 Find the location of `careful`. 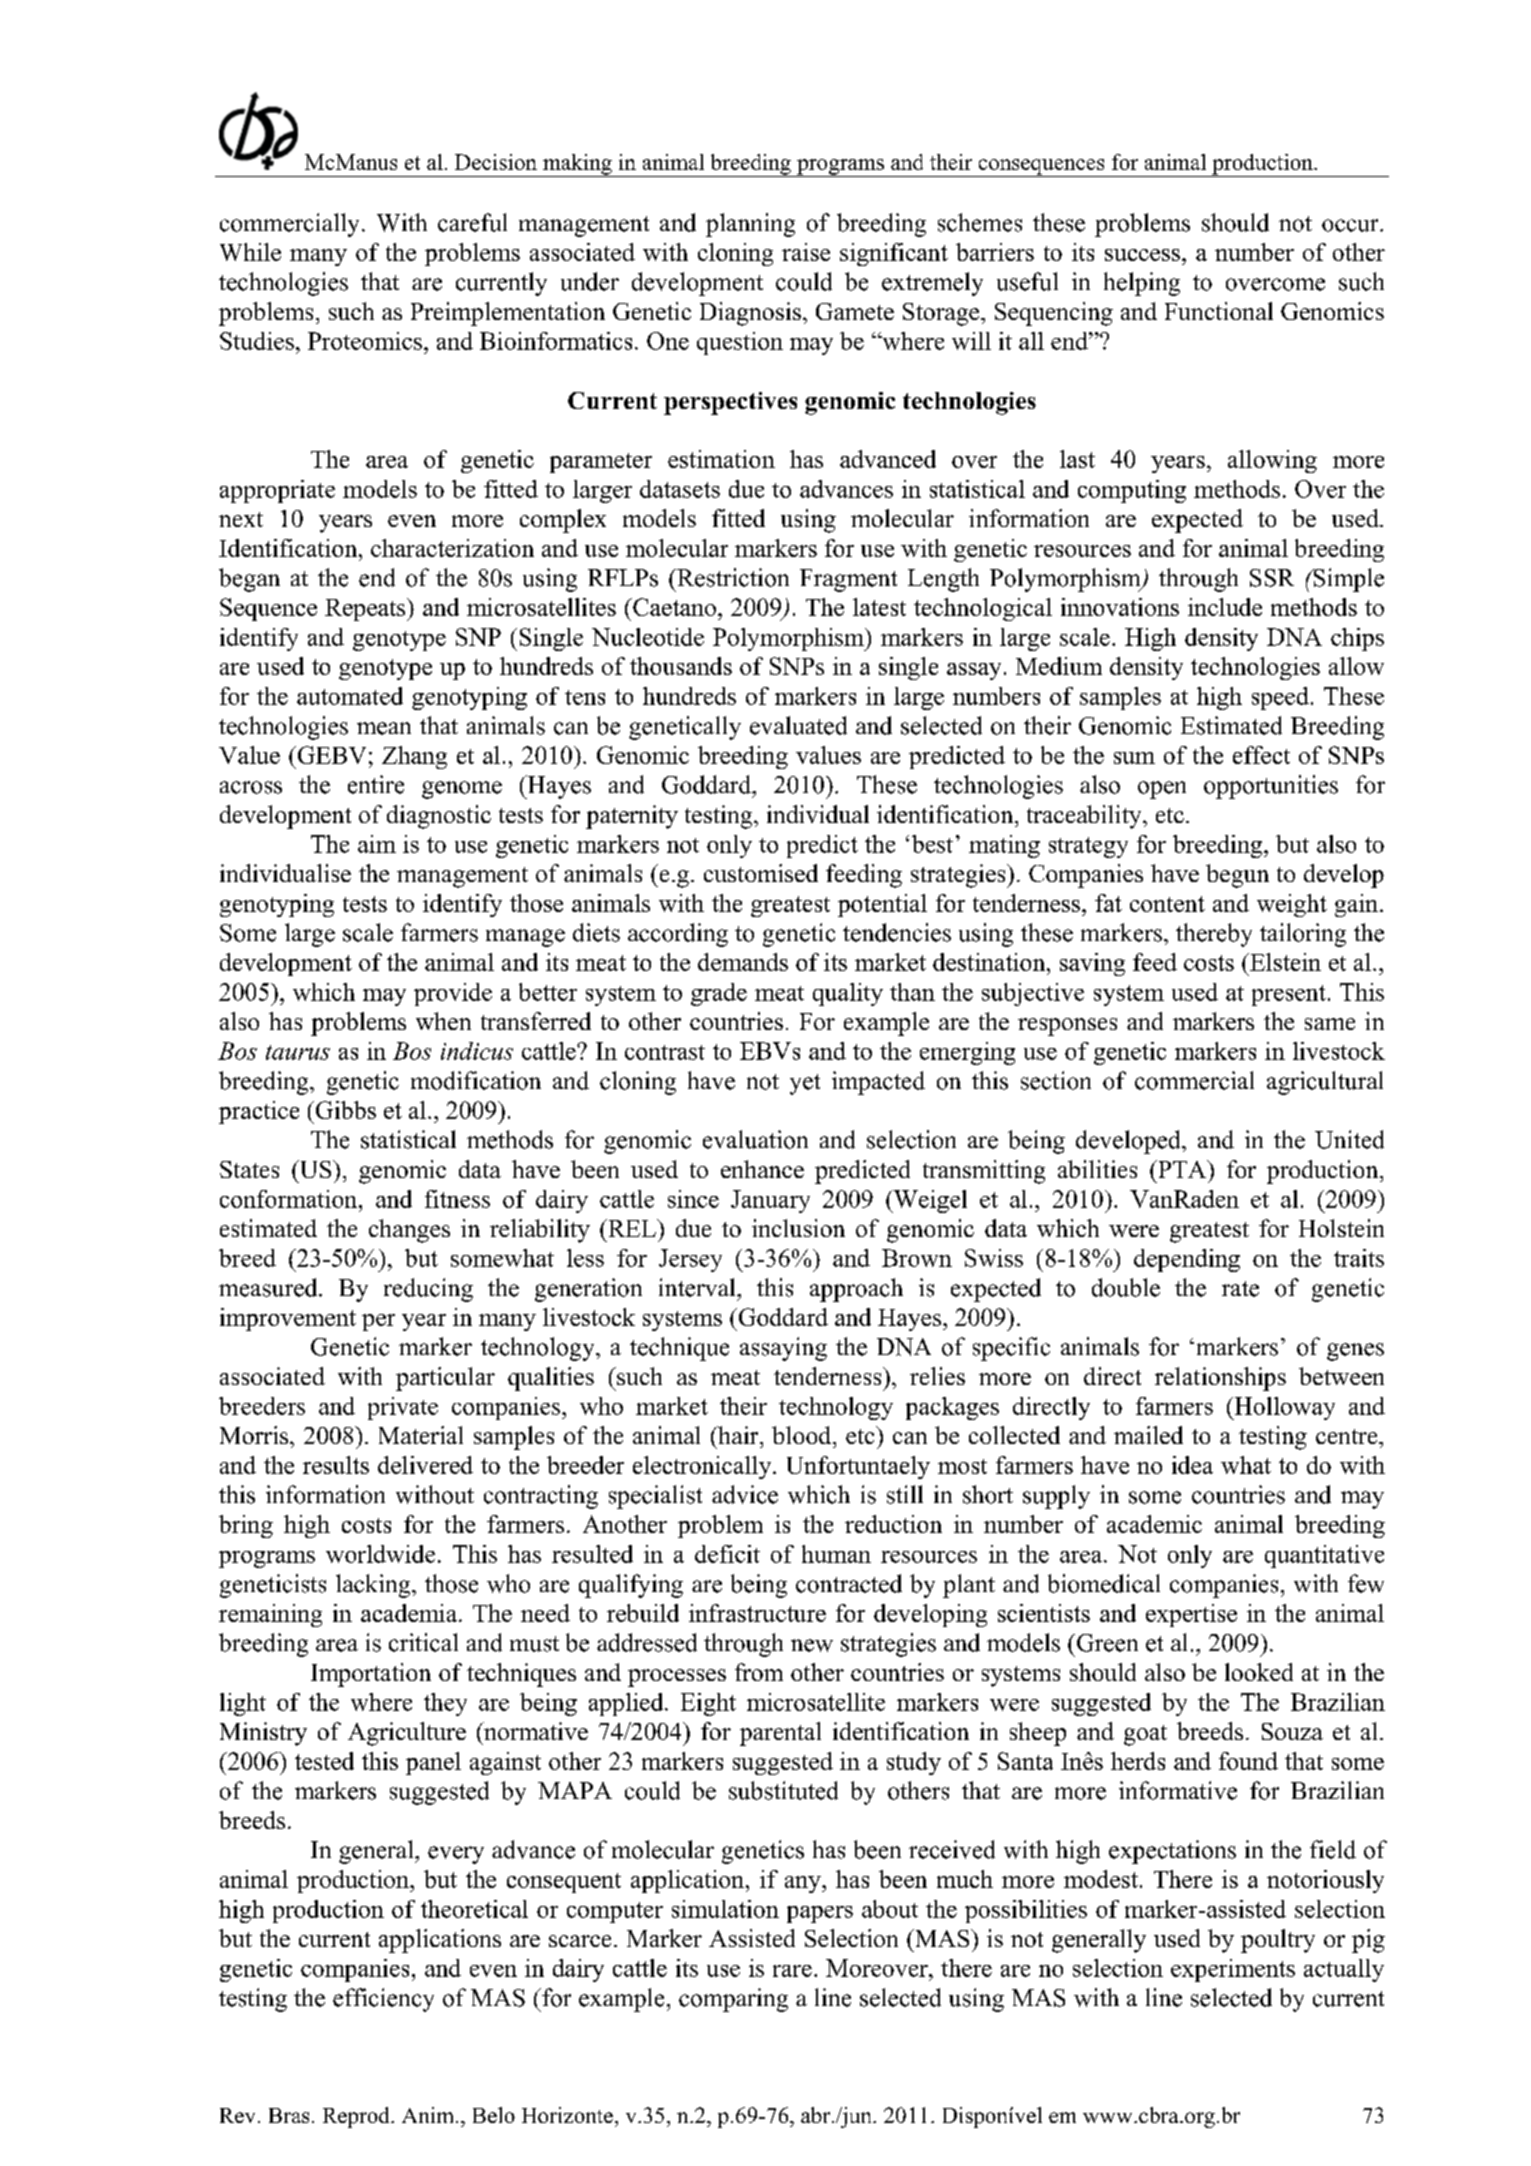

careful is located at coordinates (472, 222).
